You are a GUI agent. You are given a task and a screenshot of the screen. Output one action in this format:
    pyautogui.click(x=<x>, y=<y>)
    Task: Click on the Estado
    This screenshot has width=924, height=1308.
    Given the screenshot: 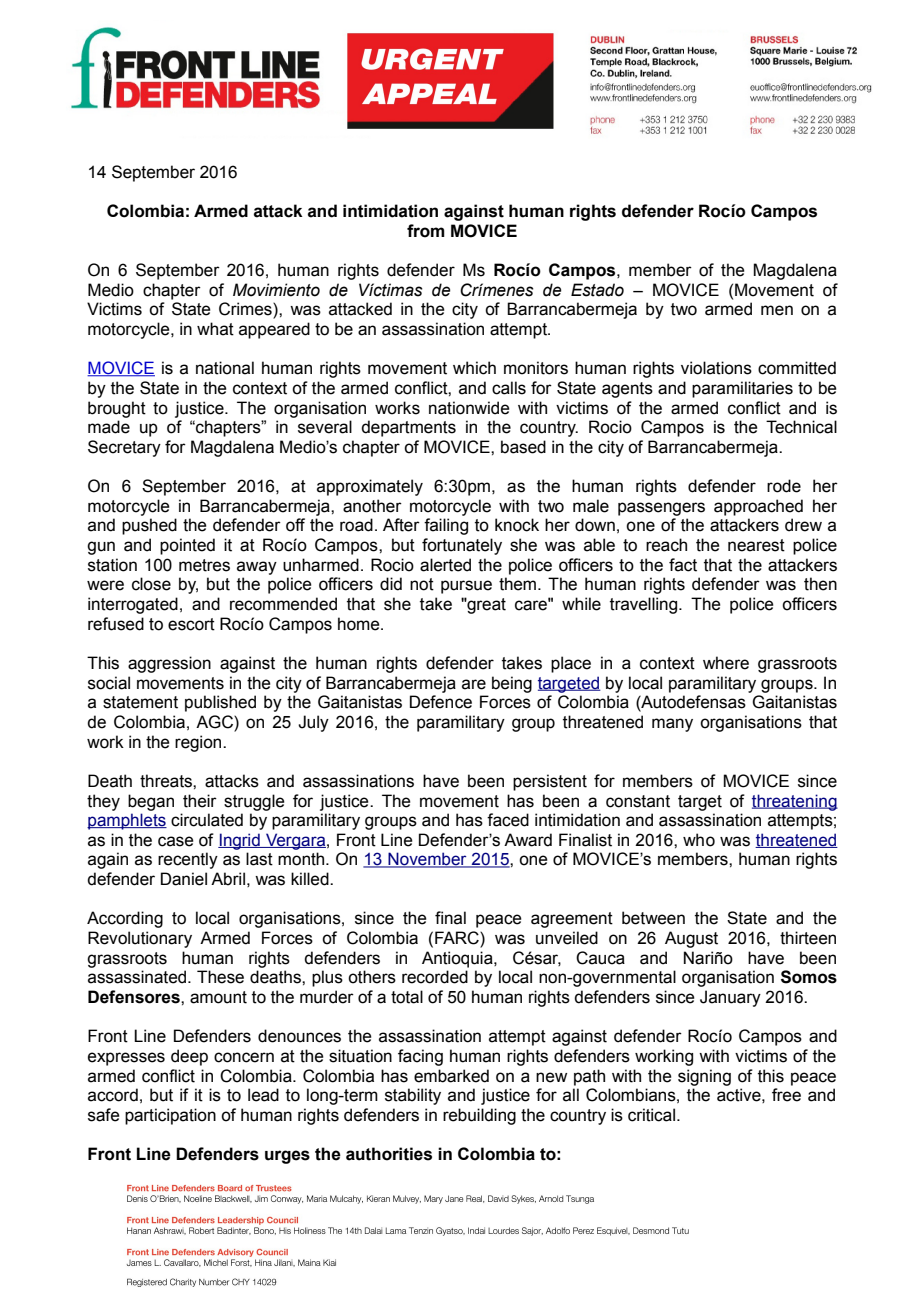 What is the action you would take?
    pyautogui.click(x=597, y=290)
